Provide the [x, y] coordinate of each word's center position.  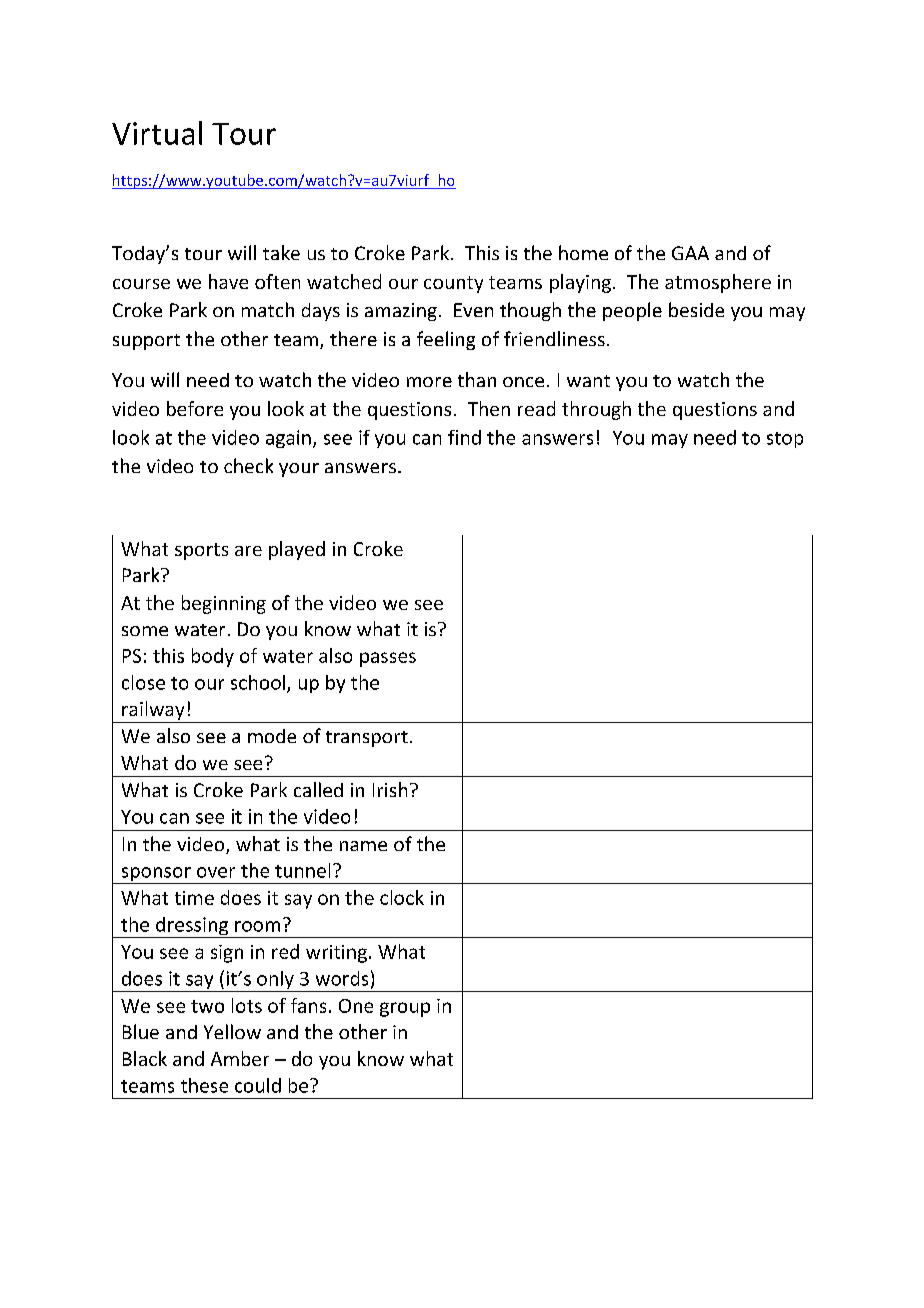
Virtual [157, 133]
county [453, 284]
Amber [240, 1058]
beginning [224, 604]
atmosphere [718, 283]
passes [388, 659]
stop [785, 440]
